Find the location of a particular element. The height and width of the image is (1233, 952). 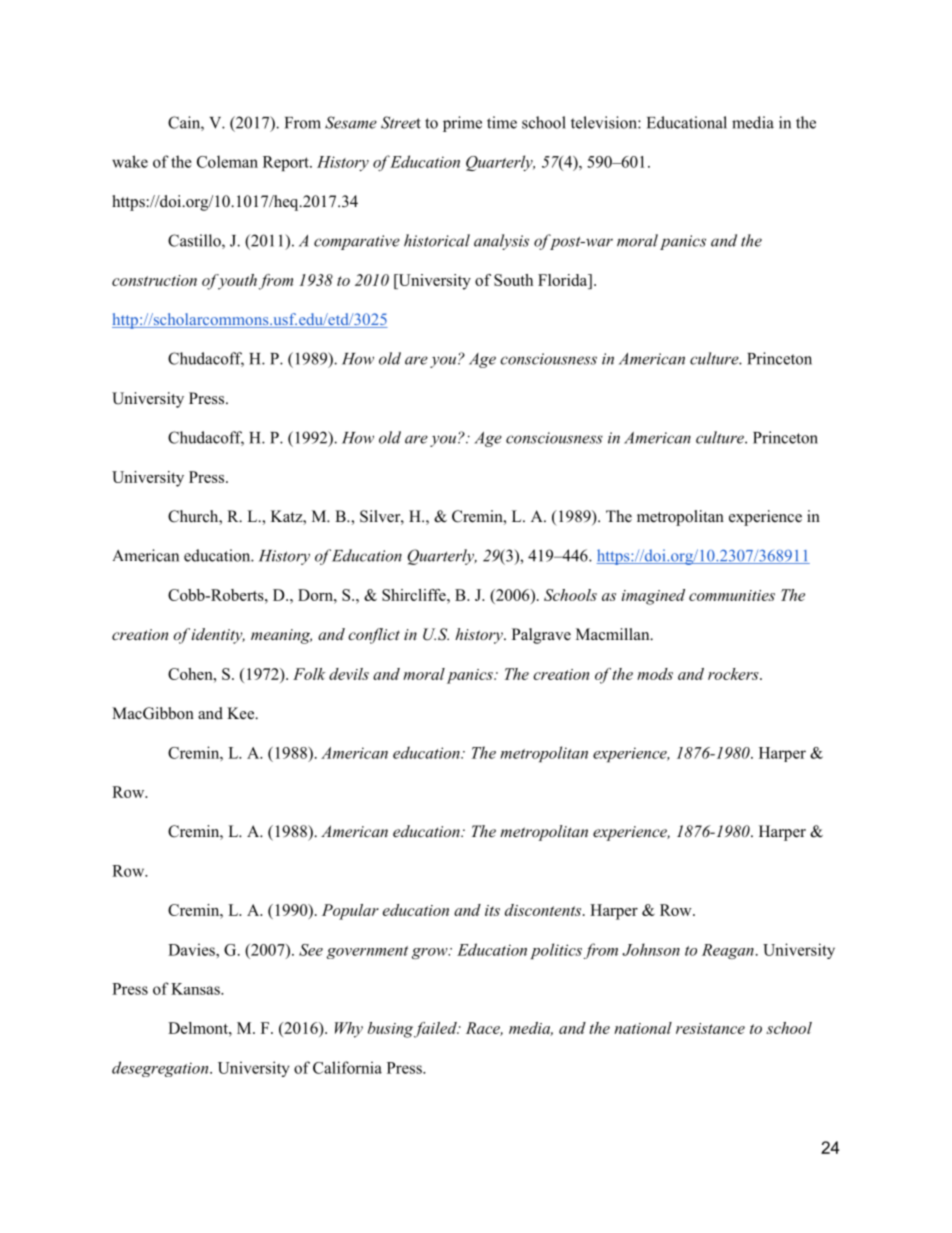

Coleman is located at coordinates (227, 161).
